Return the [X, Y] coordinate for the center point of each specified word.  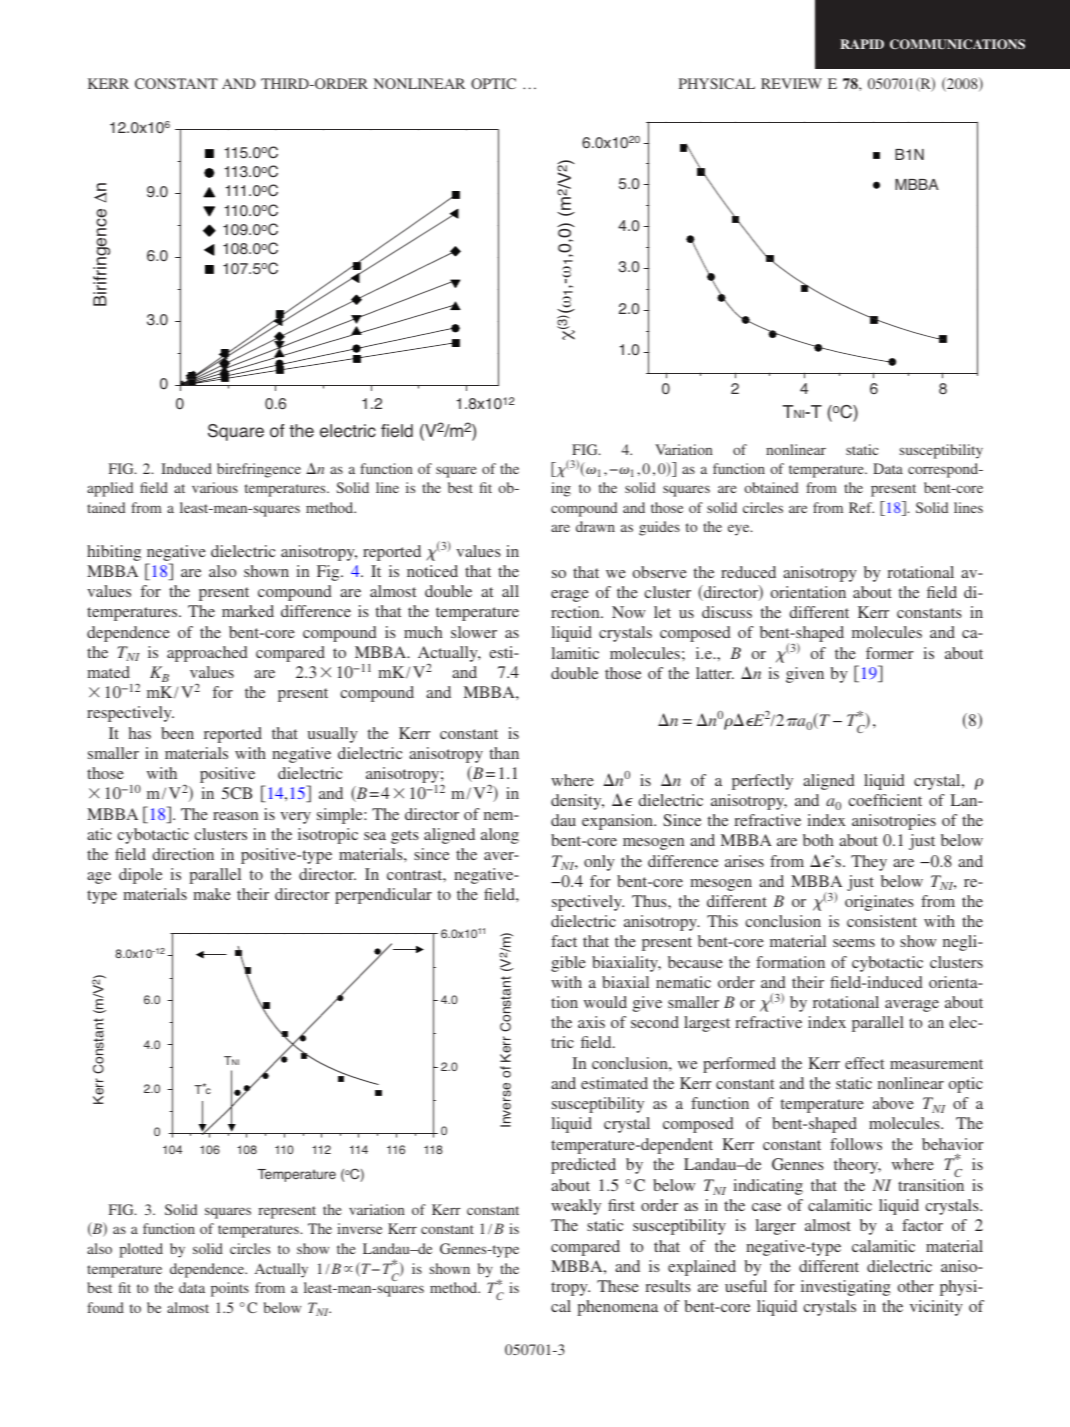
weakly [576, 1207]
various [215, 487]
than [504, 753]
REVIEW [791, 83]
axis [591, 1022]
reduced [748, 572]
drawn [595, 526]
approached [207, 654]
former [890, 653]
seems [854, 943]
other [916, 1286]
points [230, 1289]
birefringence [259, 470]
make [212, 894]
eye [740, 530]
